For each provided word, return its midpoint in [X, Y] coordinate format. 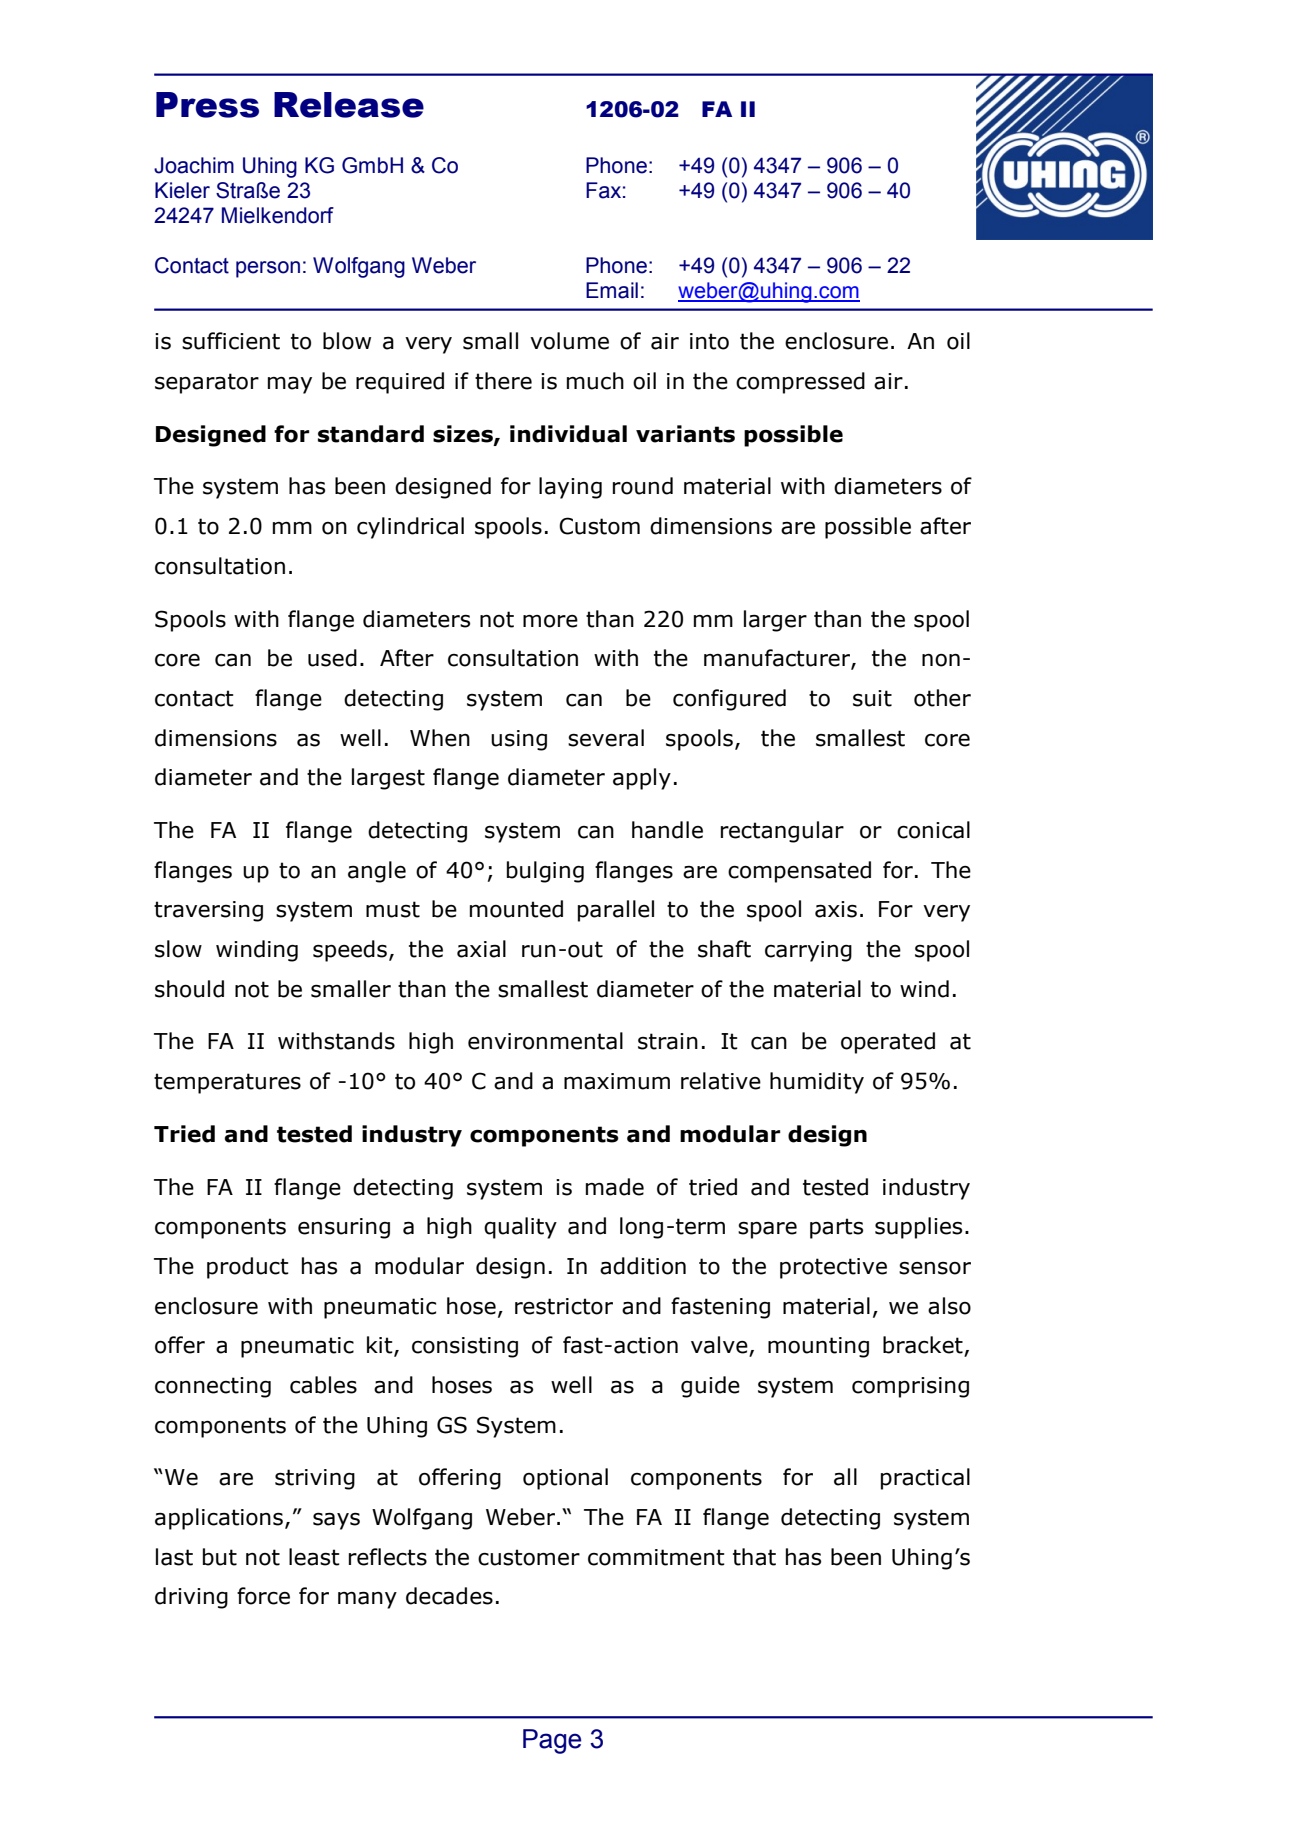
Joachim [194, 165]
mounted [516, 909]
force [263, 1596]
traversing [208, 911]
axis [836, 909]
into [709, 341]
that [754, 1557]
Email [612, 290]
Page [552, 1741]
